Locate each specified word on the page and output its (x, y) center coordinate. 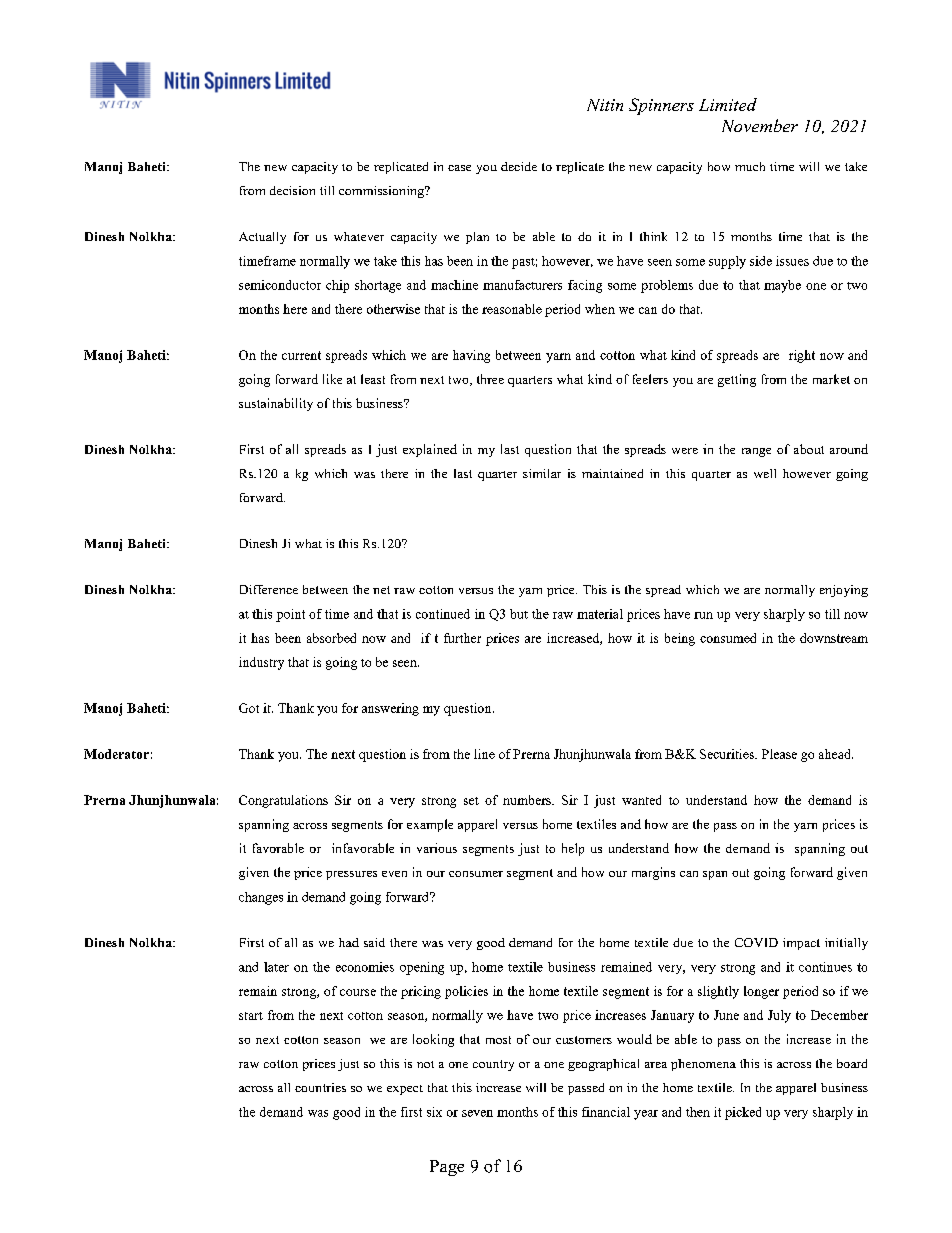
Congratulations (283, 801)
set (471, 801)
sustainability (276, 404)
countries (320, 1087)
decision (292, 190)
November (760, 125)
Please (779, 754)
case (459, 168)
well (765, 473)
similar (542, 473)
